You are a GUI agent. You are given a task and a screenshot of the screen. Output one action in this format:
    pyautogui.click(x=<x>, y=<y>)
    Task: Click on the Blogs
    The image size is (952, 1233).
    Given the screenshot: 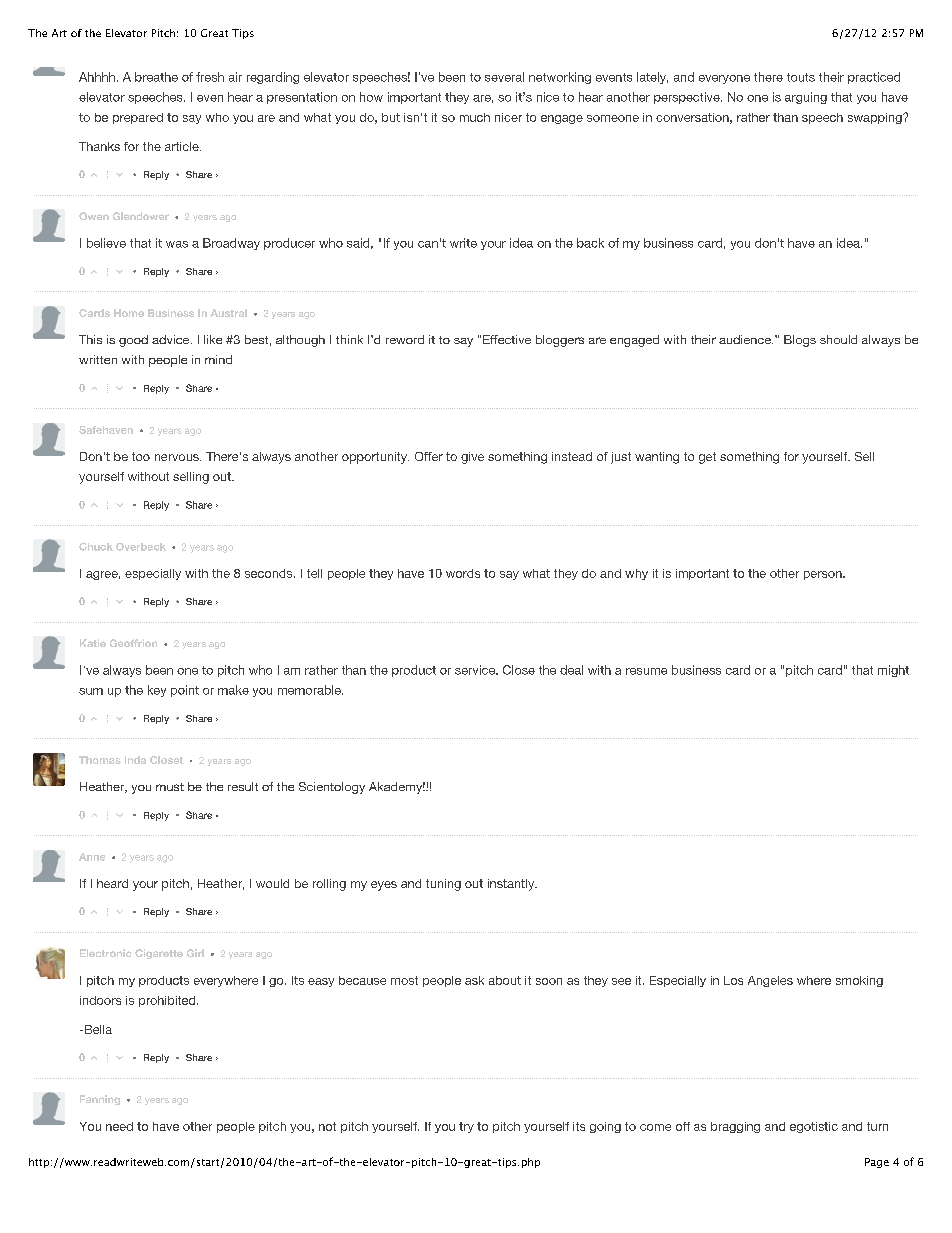 What is the action you would take?
    pyautogui.click(x=800, y=341)
